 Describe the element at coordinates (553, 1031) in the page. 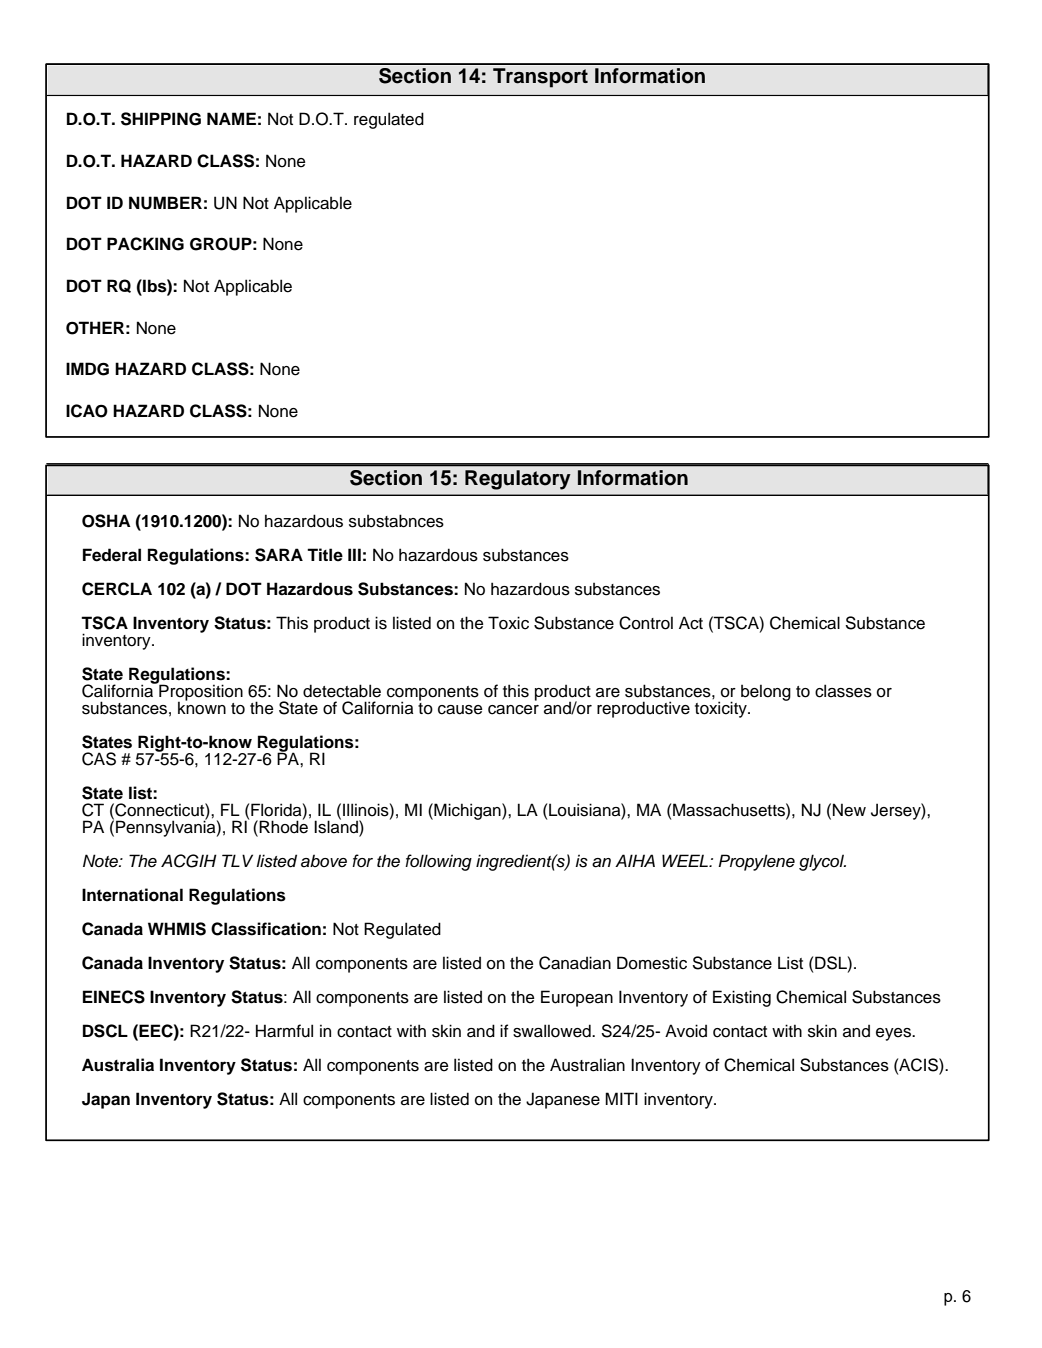

I see `swallowed` at that location.
